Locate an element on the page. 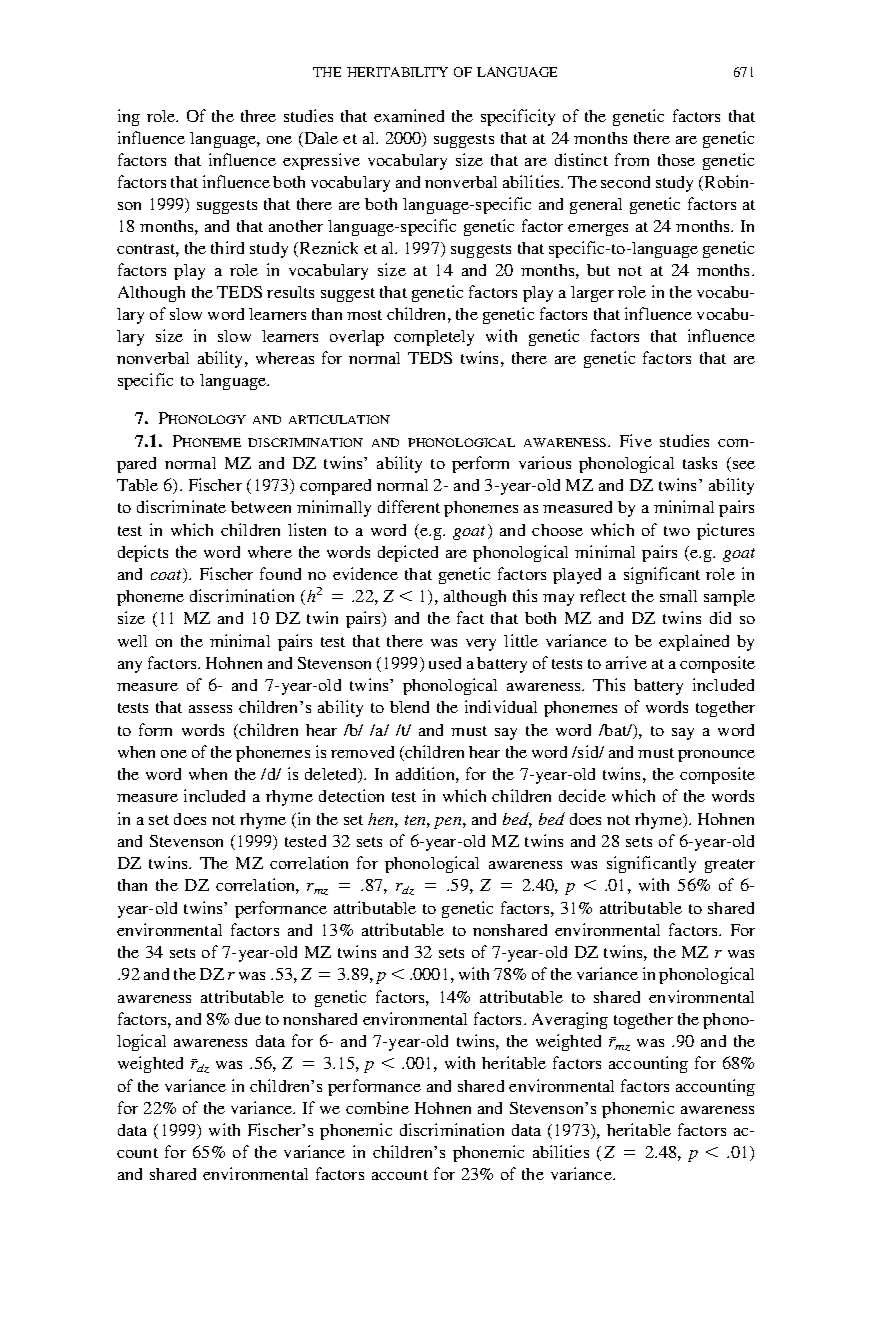  Five is located at coordinates (636, 440).
